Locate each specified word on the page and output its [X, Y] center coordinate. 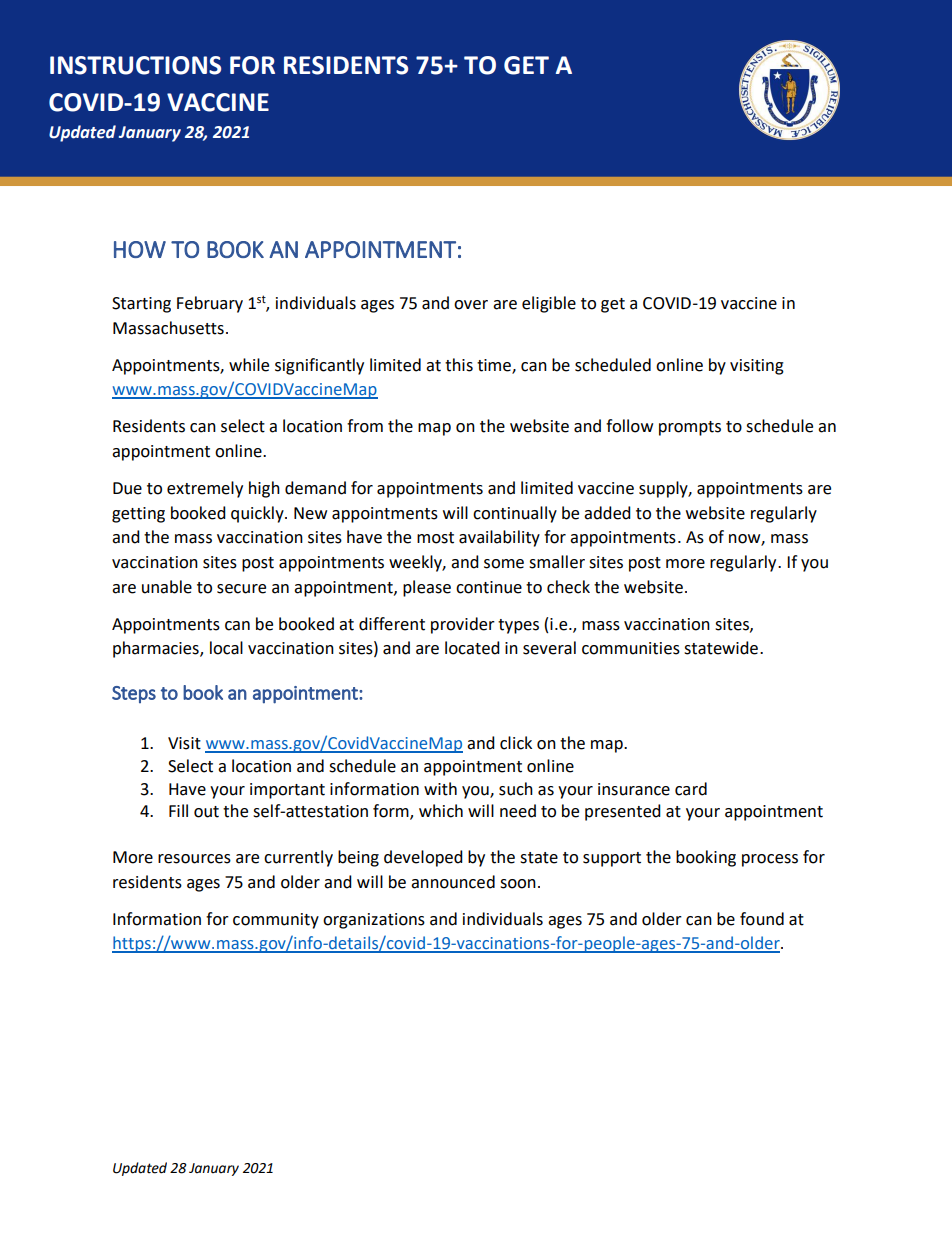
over [471, 305]
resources [194, 859]
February [210, 304]
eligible [549, 304]
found [762, 919]
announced [453, 882]
